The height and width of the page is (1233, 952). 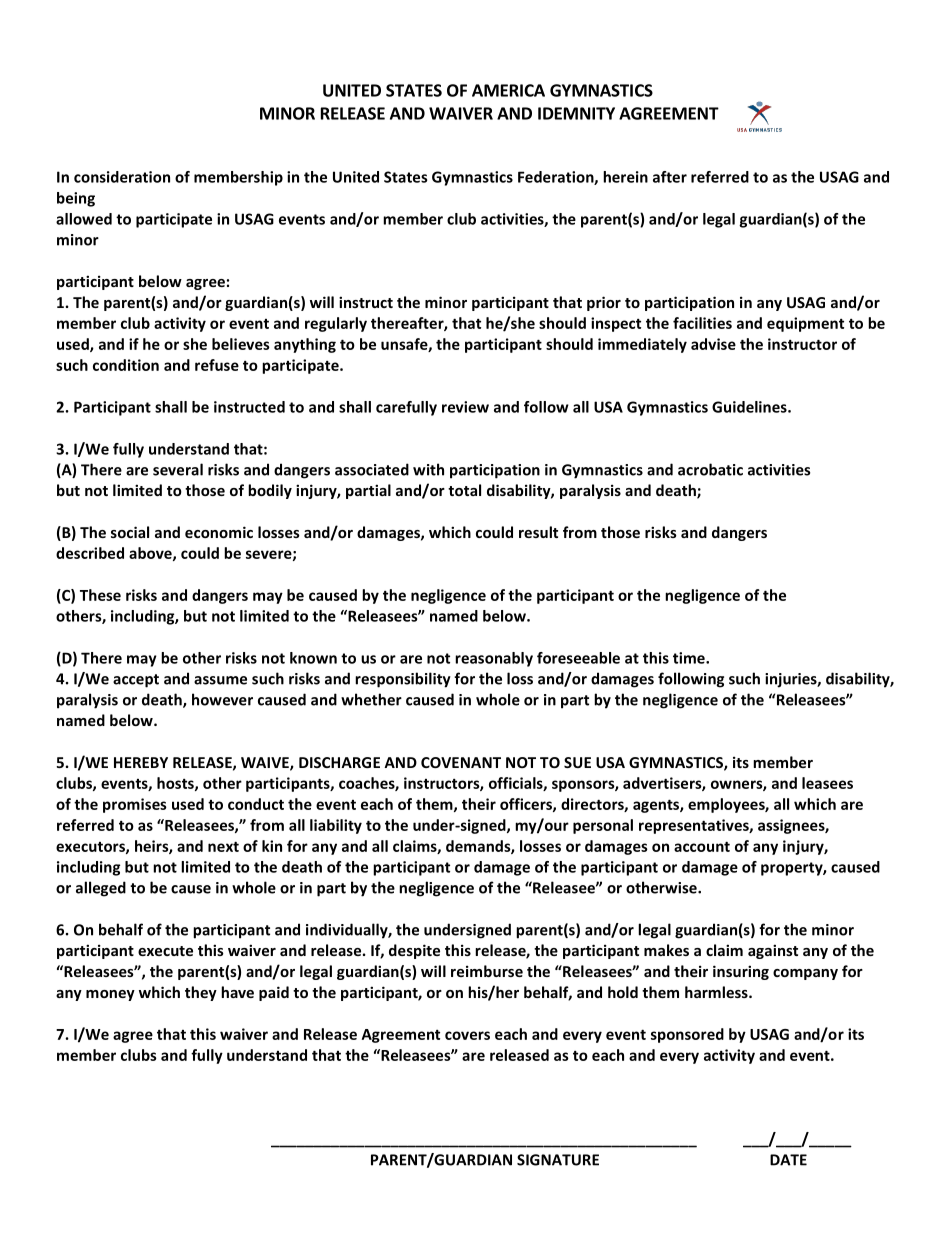 What do you see at coordinates (494, 659) in the page?
I see `reasonably` at bounding box center [494, 659].
